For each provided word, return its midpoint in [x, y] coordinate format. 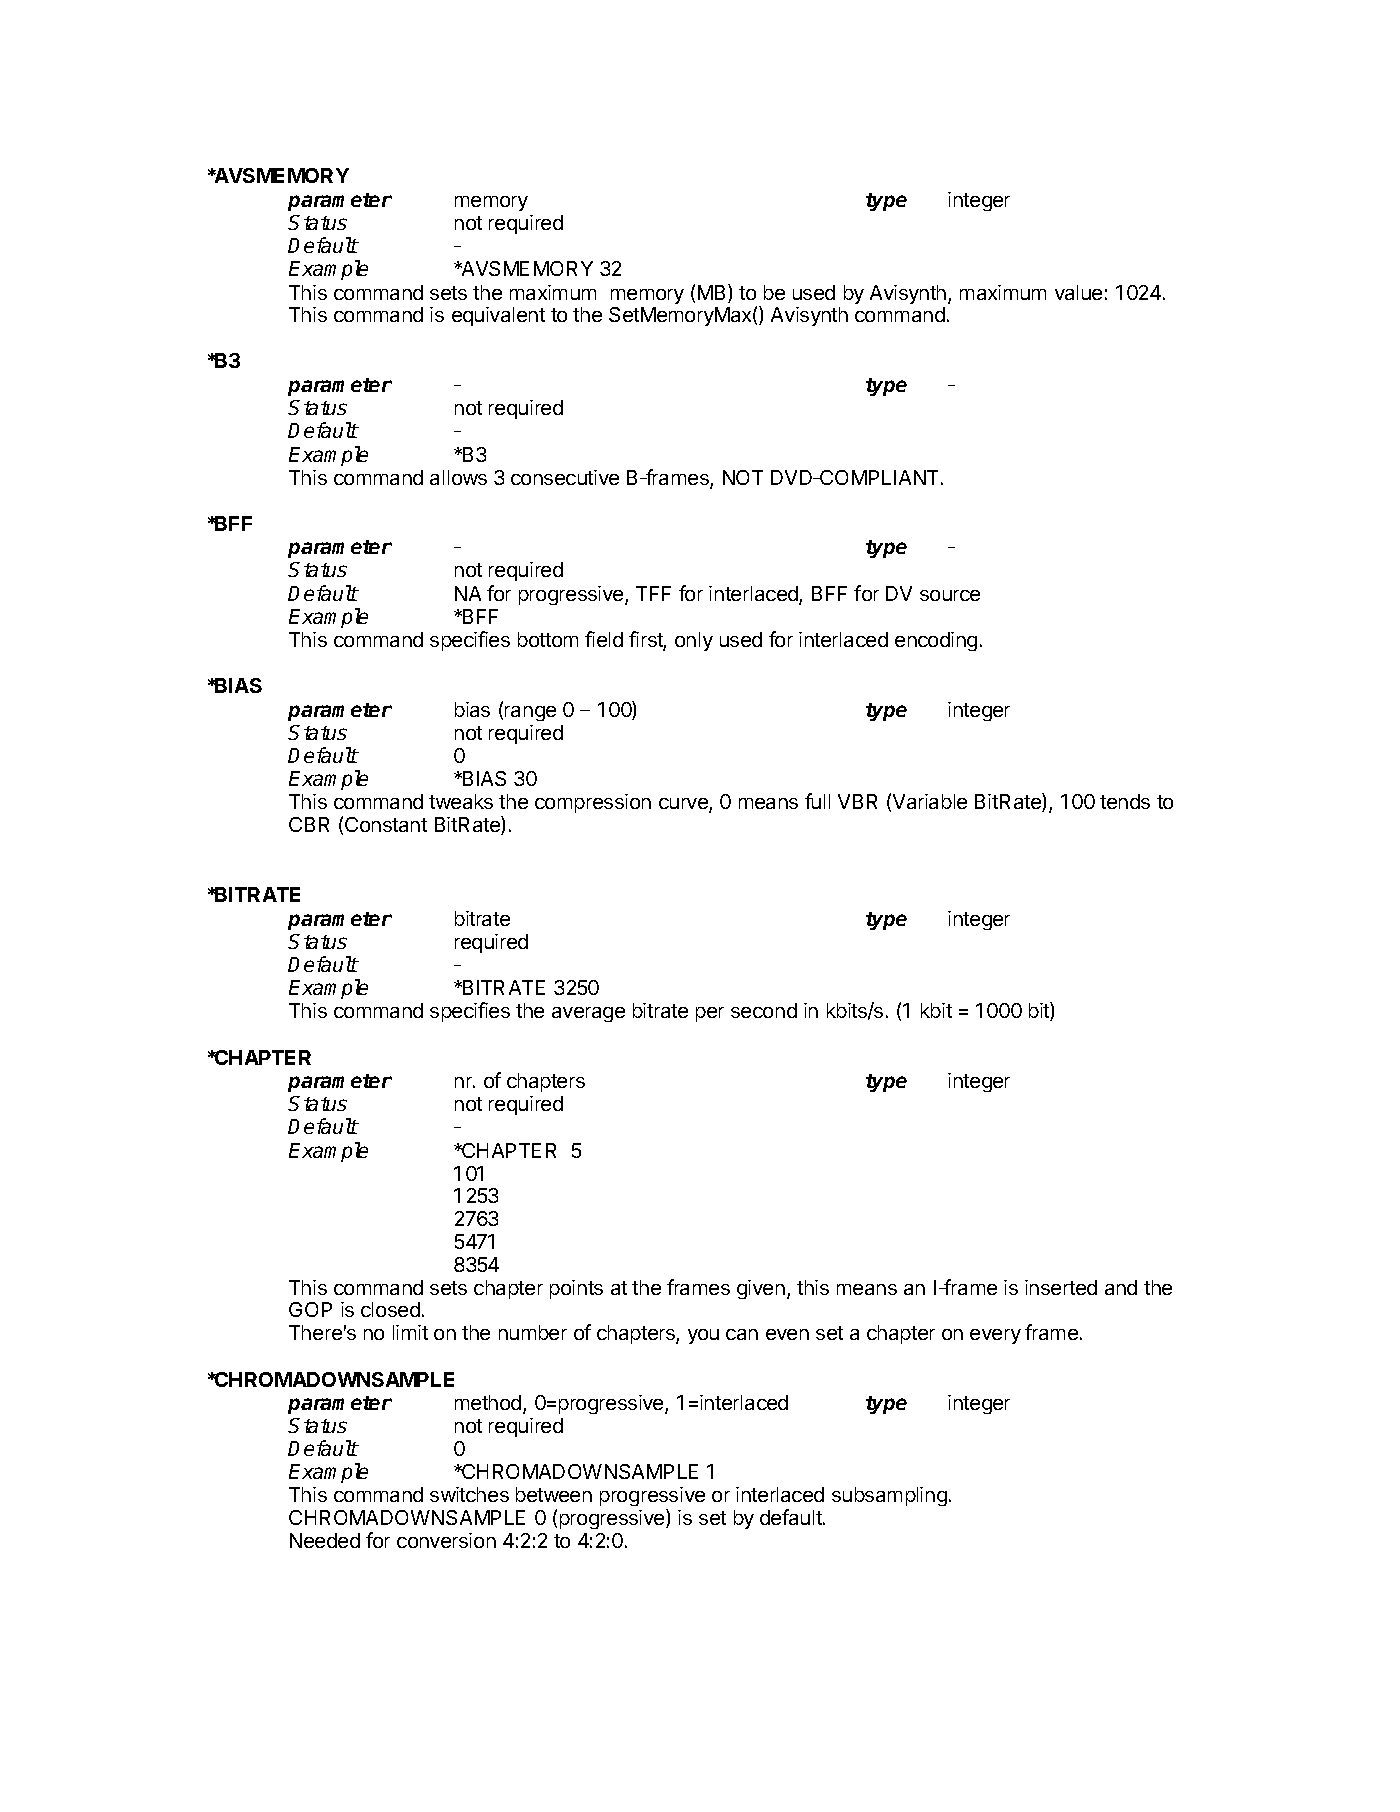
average [588, 1014]
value [1078, 292]
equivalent [498, 316]
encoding [936, 641]
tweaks [461, 801]
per [710, 1014]
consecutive [565, 477]
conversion [446, 1540]
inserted [1061, 1287]
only [694, 641]
